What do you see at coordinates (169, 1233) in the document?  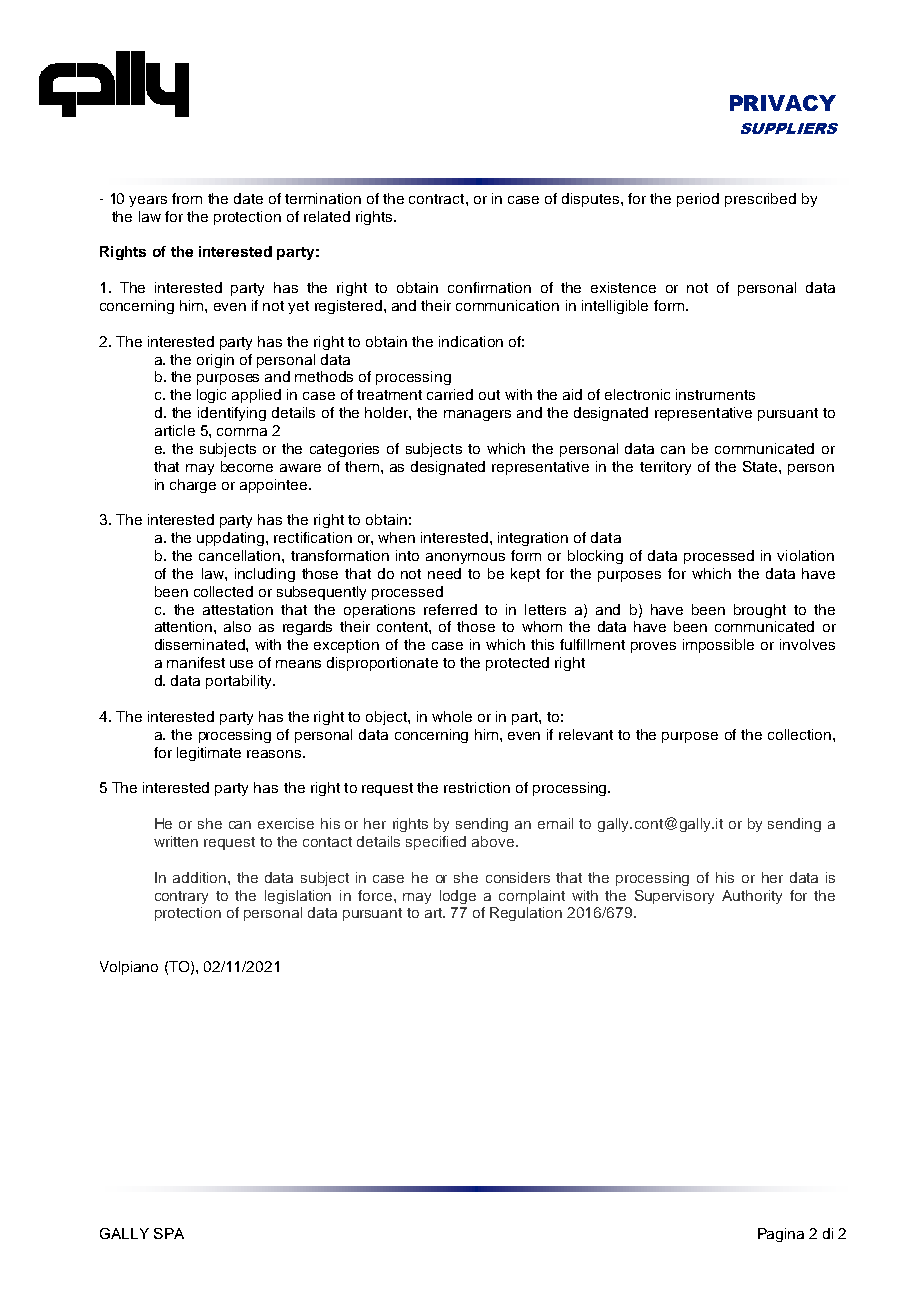 I see `SPA` at bounding box center [169, 1233].
